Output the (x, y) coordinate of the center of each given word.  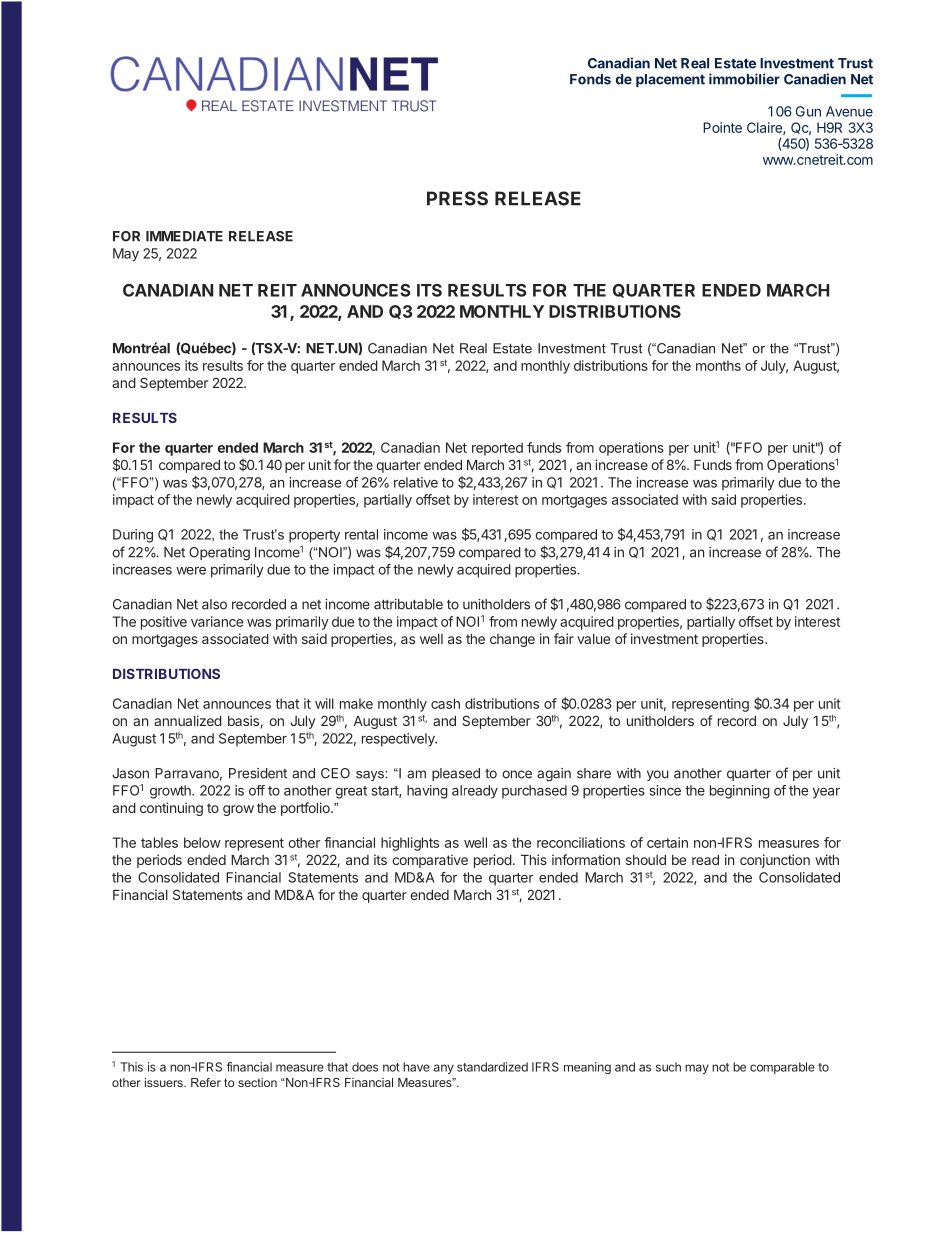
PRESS (457, 198)
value (593, 639)
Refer (206, 1082)
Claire (765, 128)
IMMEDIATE (184, 236)
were (191, 570)
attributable (408, 604)
